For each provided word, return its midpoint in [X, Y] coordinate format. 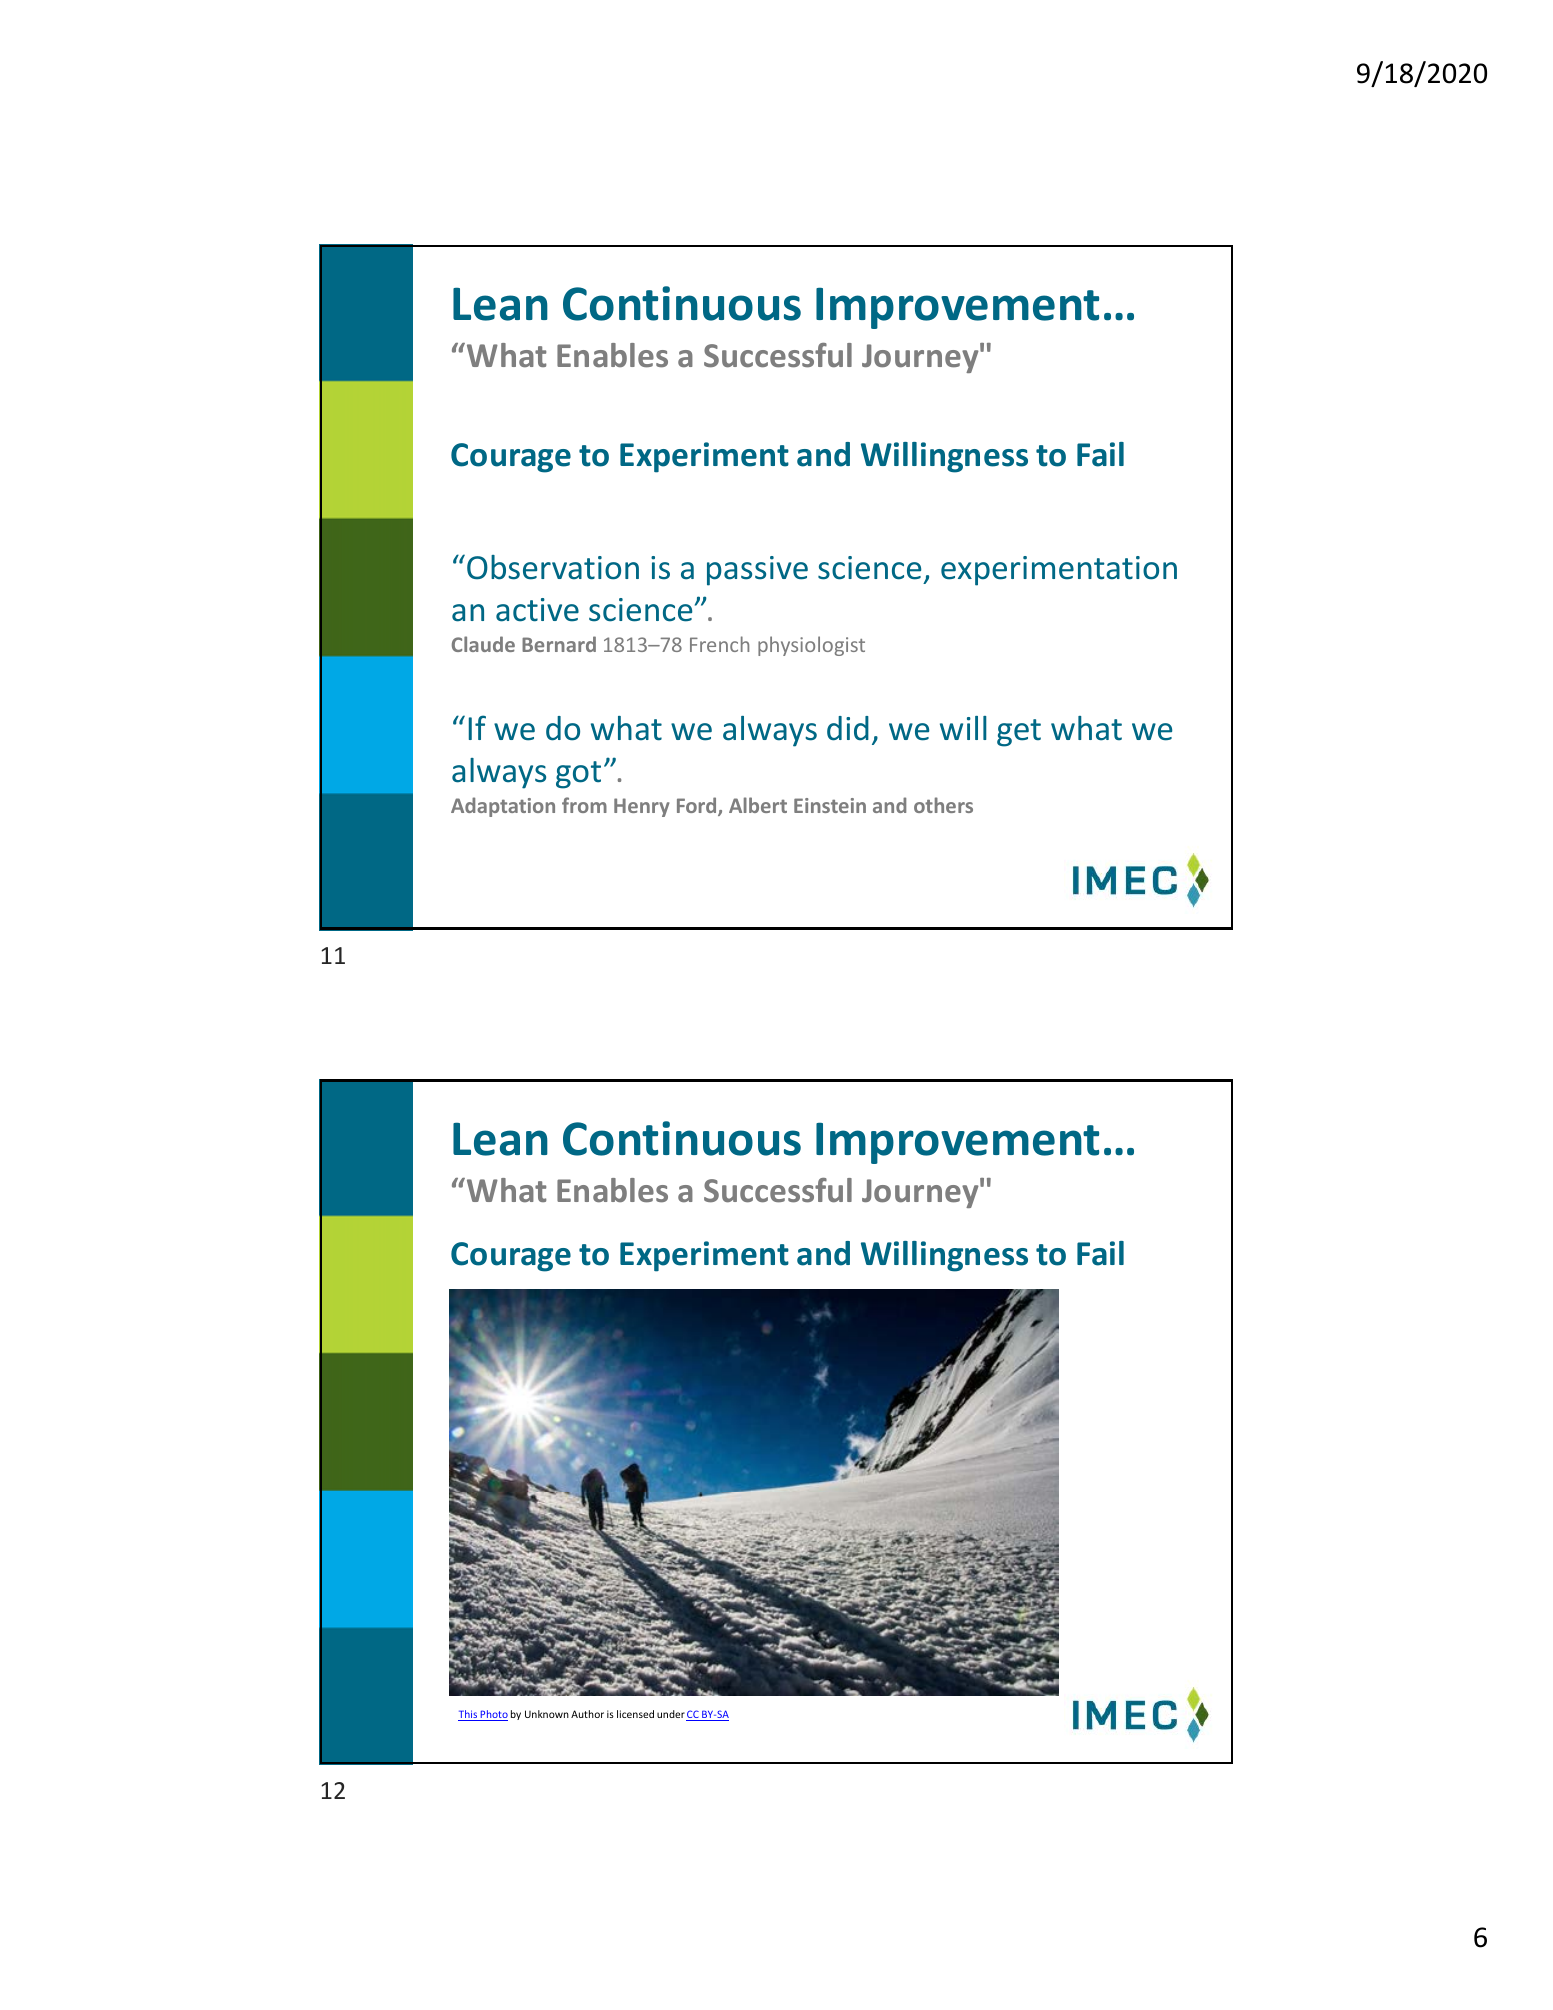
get [1019, 733]
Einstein [830, 805]
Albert [758, 805]
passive [757, 571]
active [537, 610]
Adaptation [503, 807]
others [943, 805]
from [584, 805]
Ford [698, 806]
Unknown [547, 1714]
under [671, 1714]
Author [587, 1714]
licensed [635, 1714]
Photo [493, 1715]
